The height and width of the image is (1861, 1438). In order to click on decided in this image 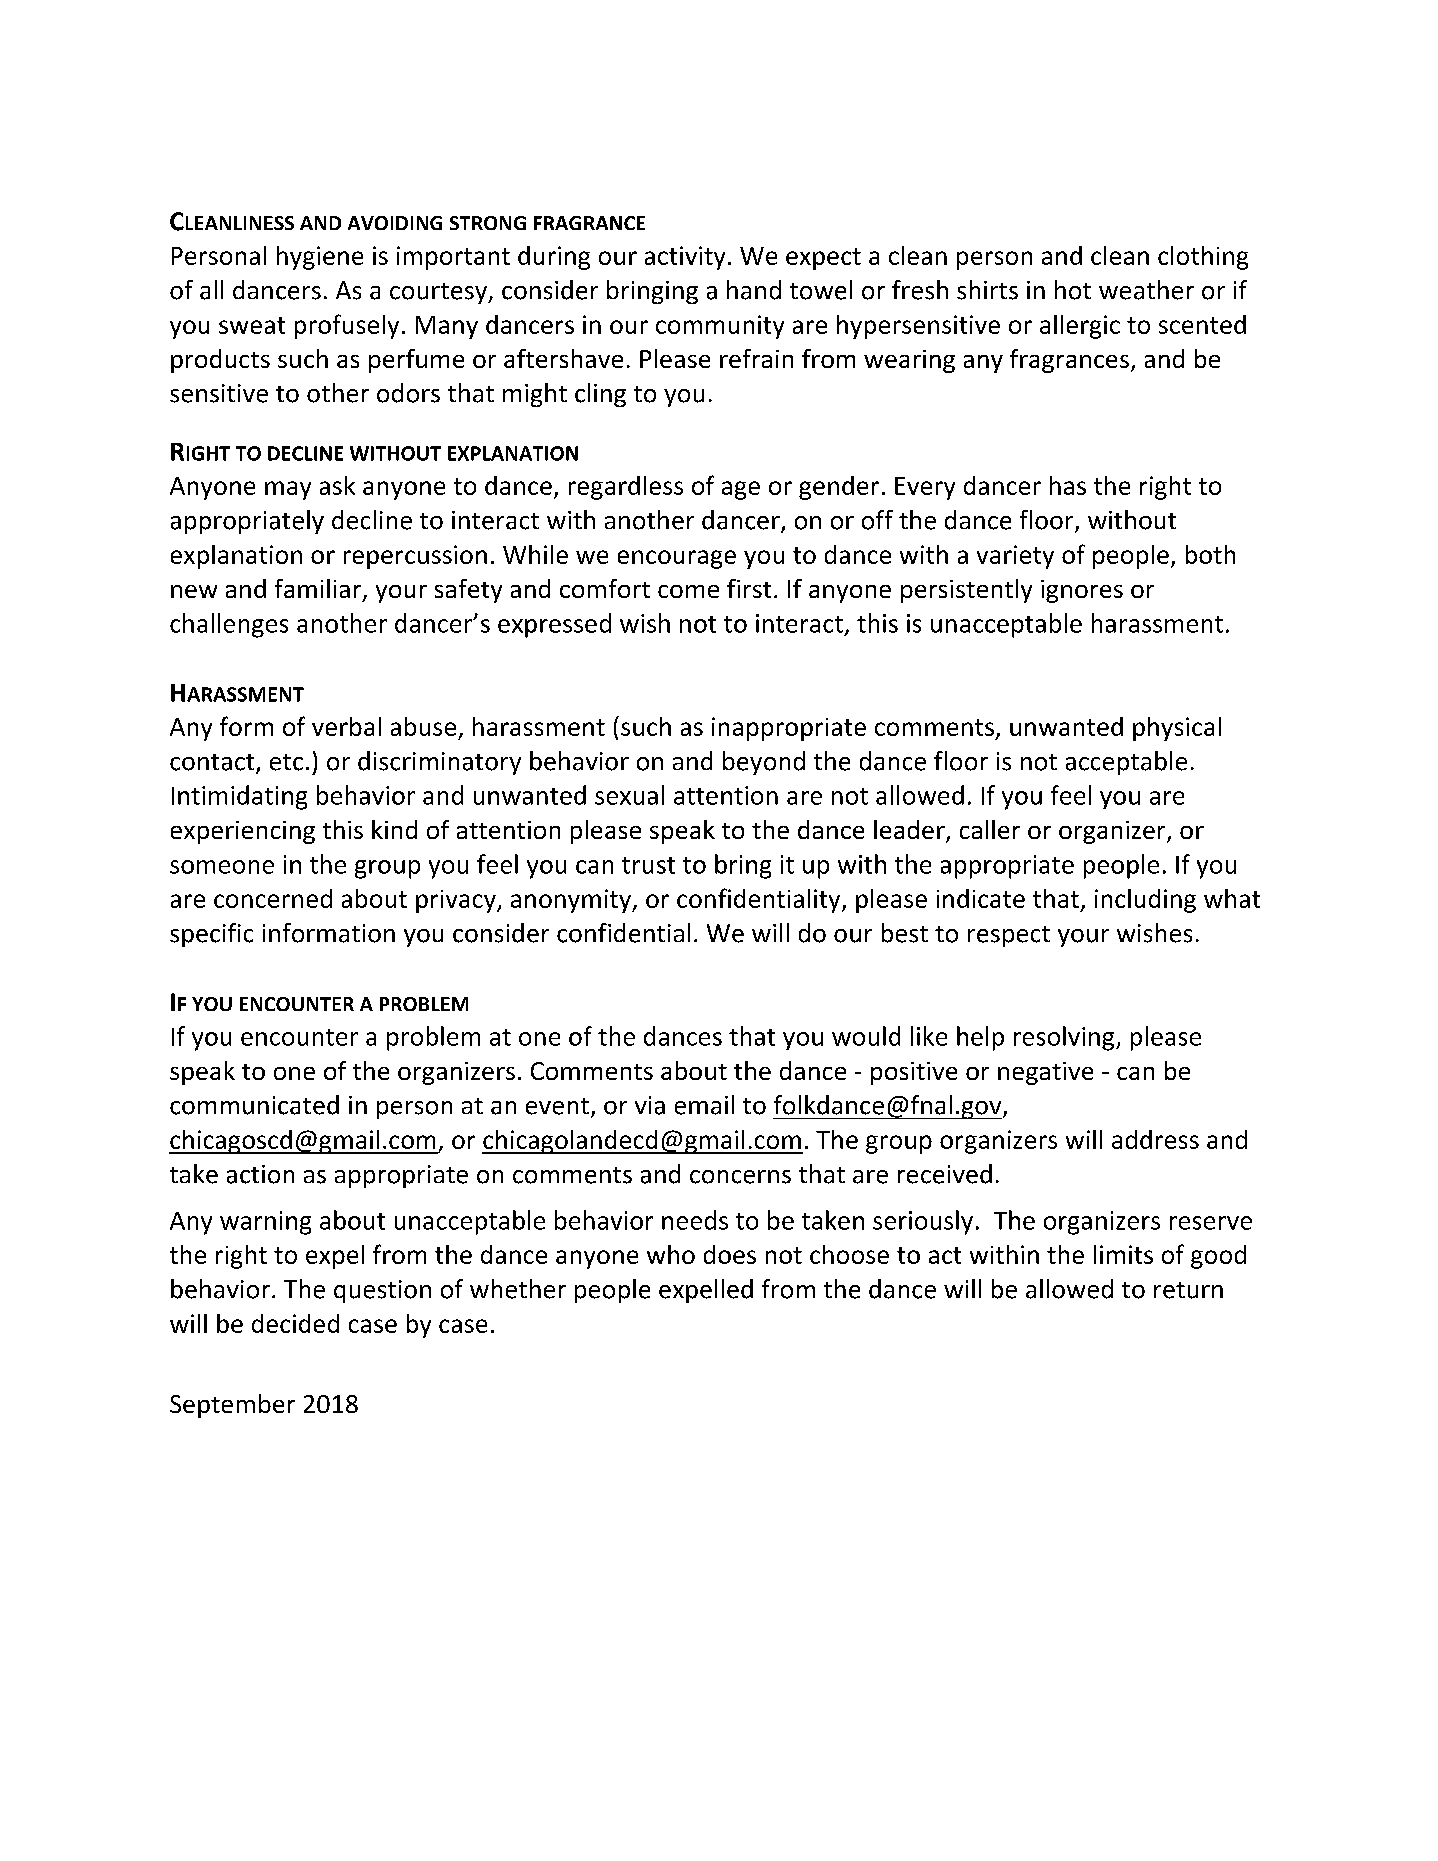, I will do `click(295, 1323)`.
